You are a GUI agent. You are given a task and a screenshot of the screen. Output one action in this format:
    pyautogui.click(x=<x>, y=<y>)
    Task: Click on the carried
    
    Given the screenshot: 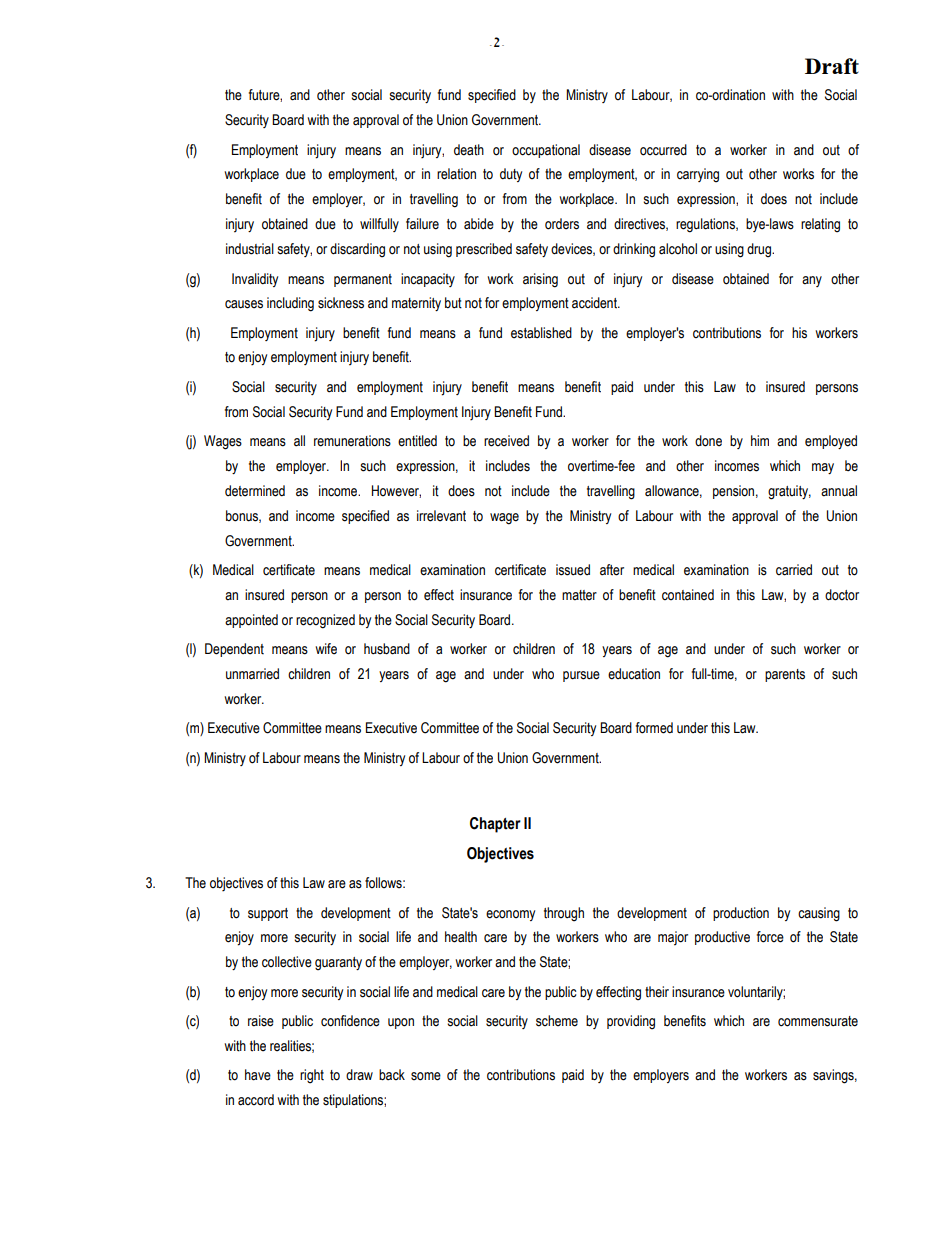 What is the action you would take?
    pyautogui.click(x=794, y=570)
